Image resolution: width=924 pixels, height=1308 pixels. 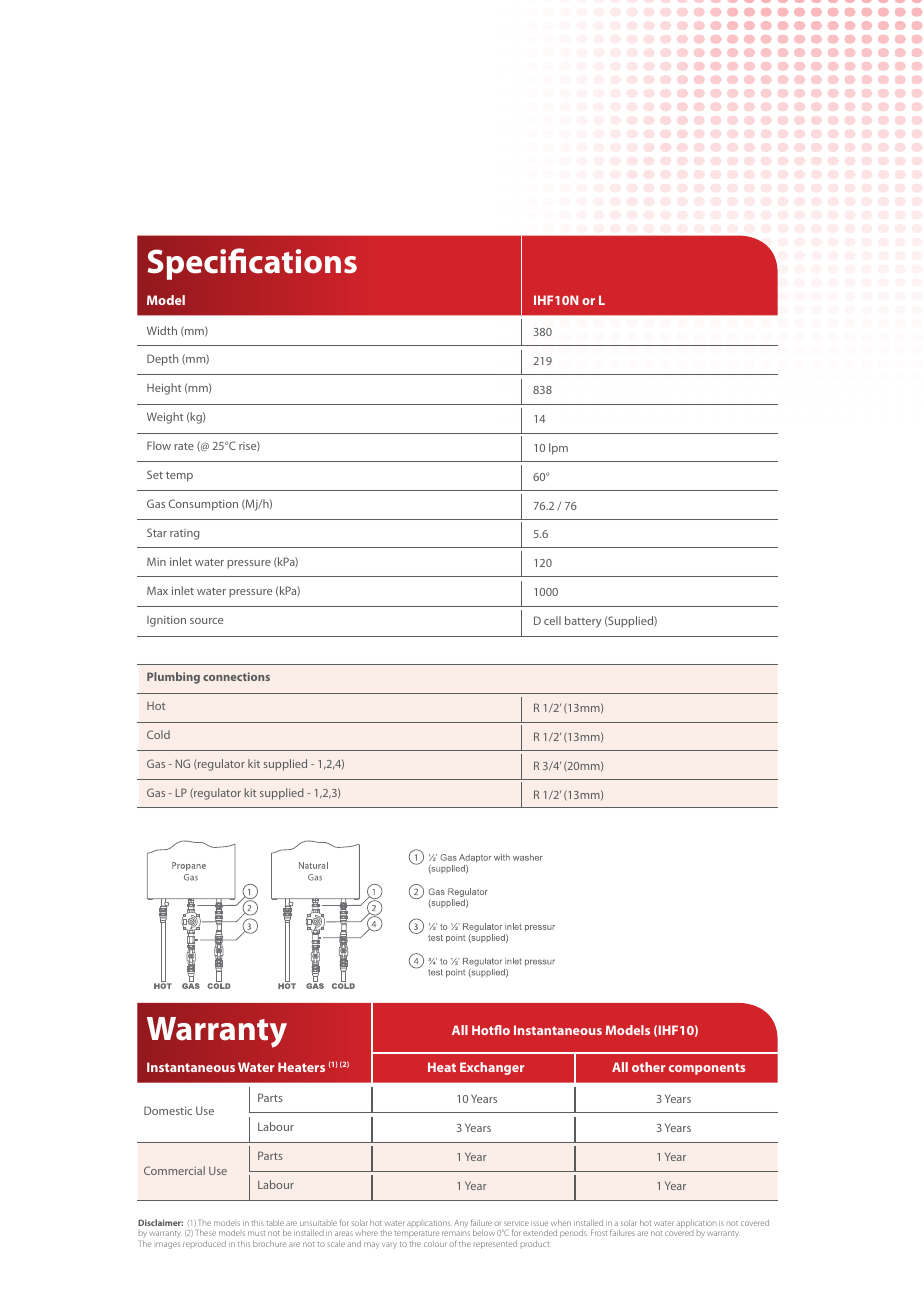 I want to click on source, so click(x=206, y=621).
